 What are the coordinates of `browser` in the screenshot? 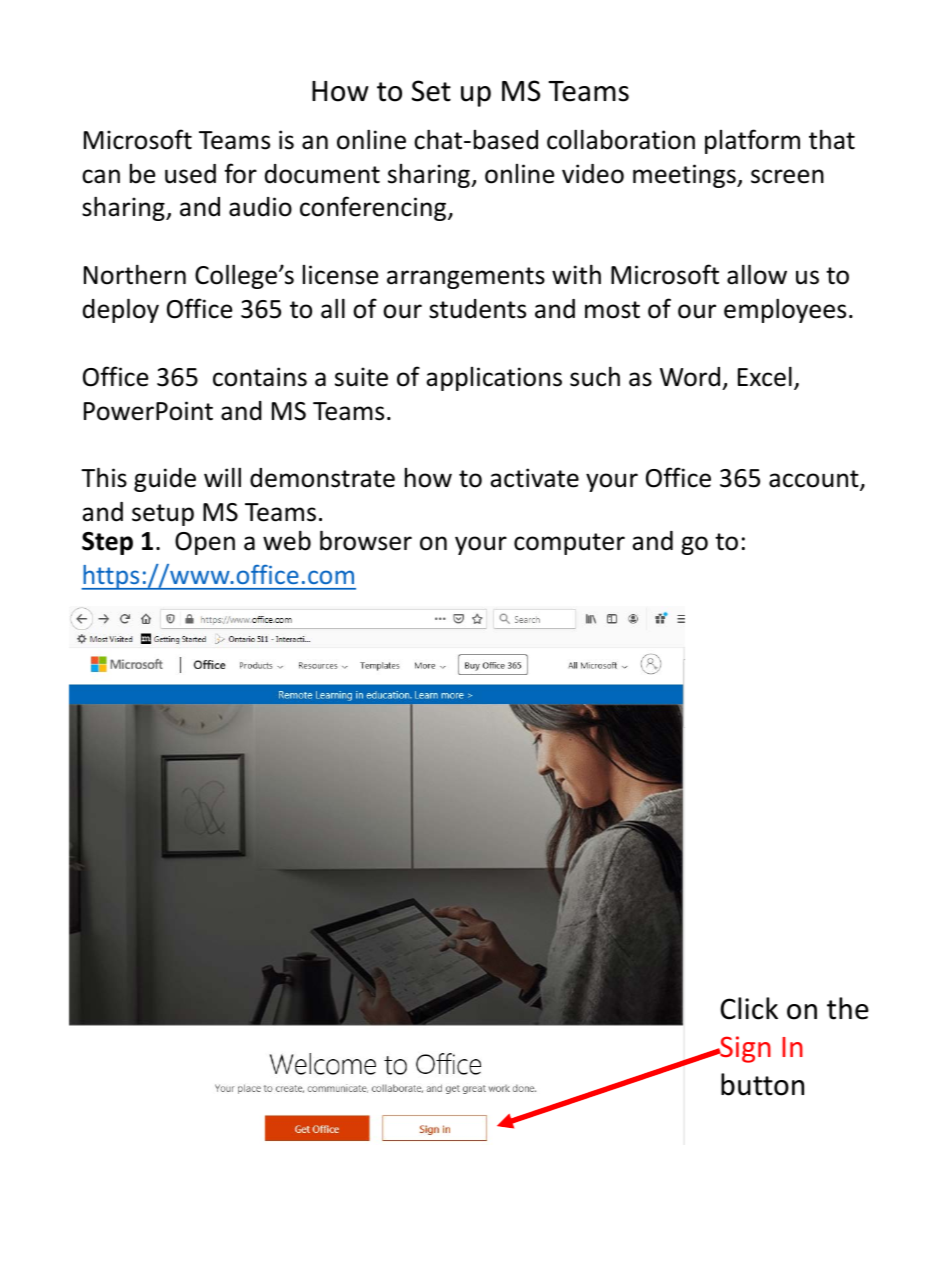 It's located at (366, 540).
